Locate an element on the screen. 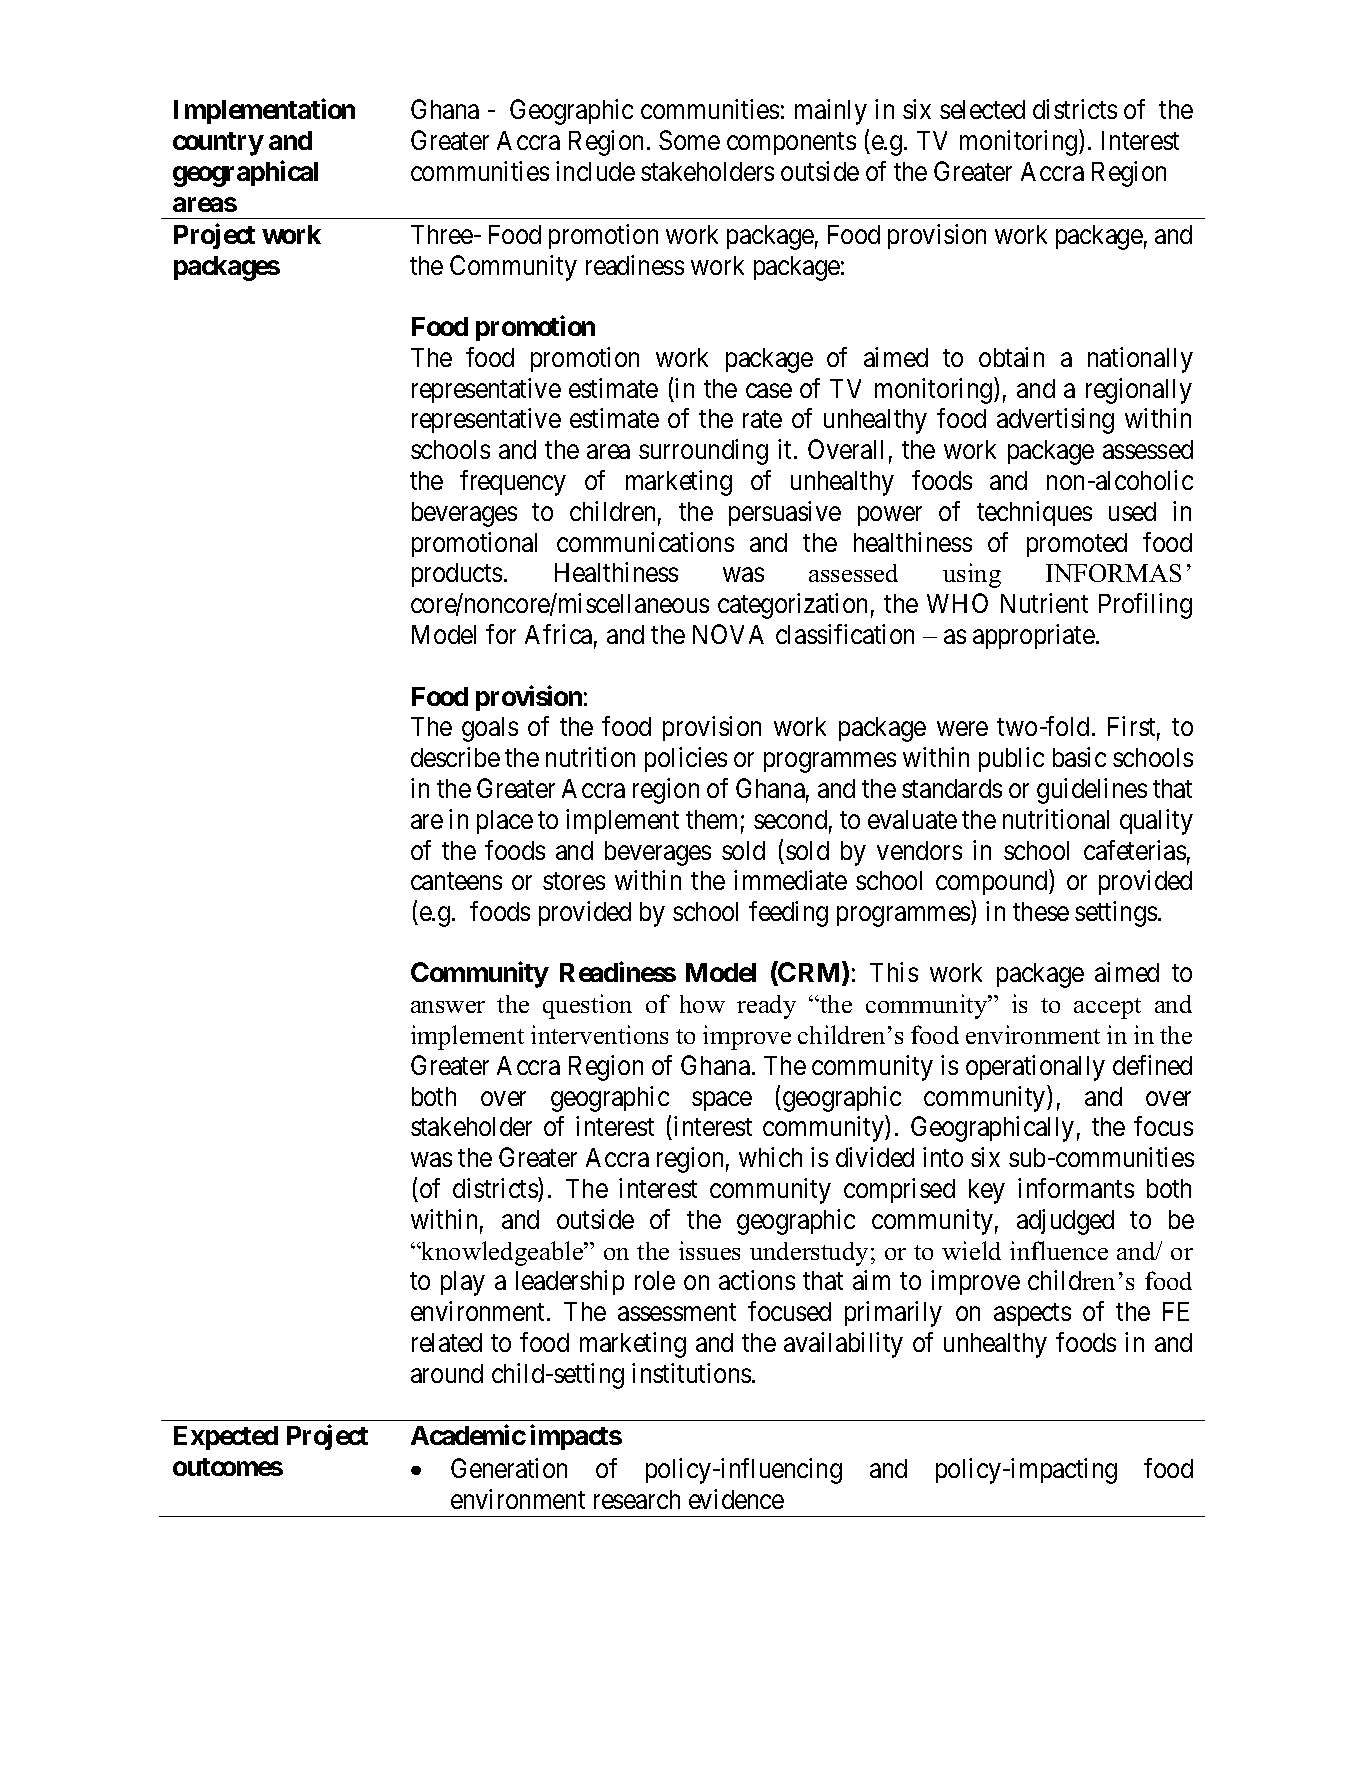 Image resolution: width=1366 pixels, height=1767 pixels. informants is located at coordinates (1076, 1188).
